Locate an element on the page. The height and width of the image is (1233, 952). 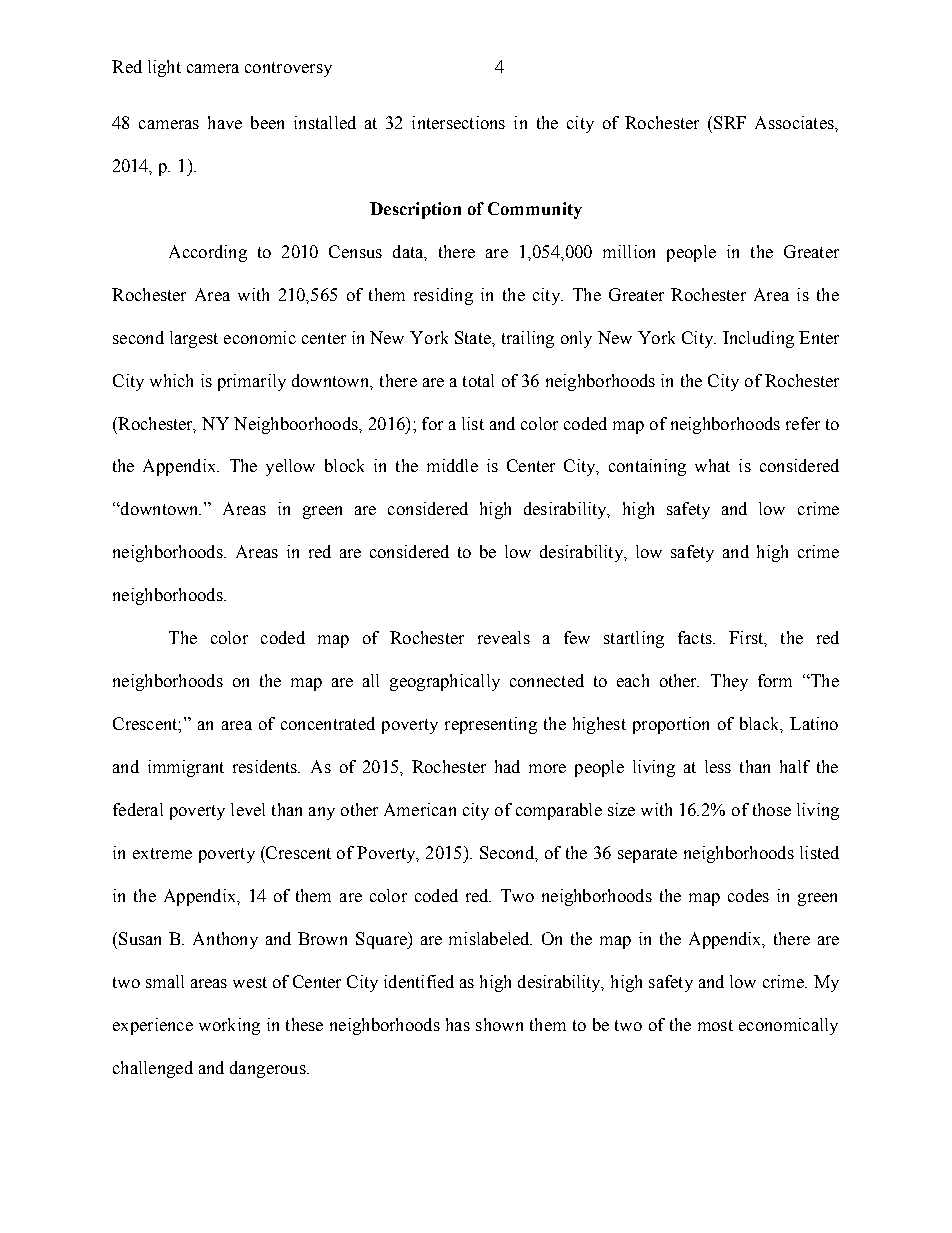
working is located at coordinates (229, 1026).
